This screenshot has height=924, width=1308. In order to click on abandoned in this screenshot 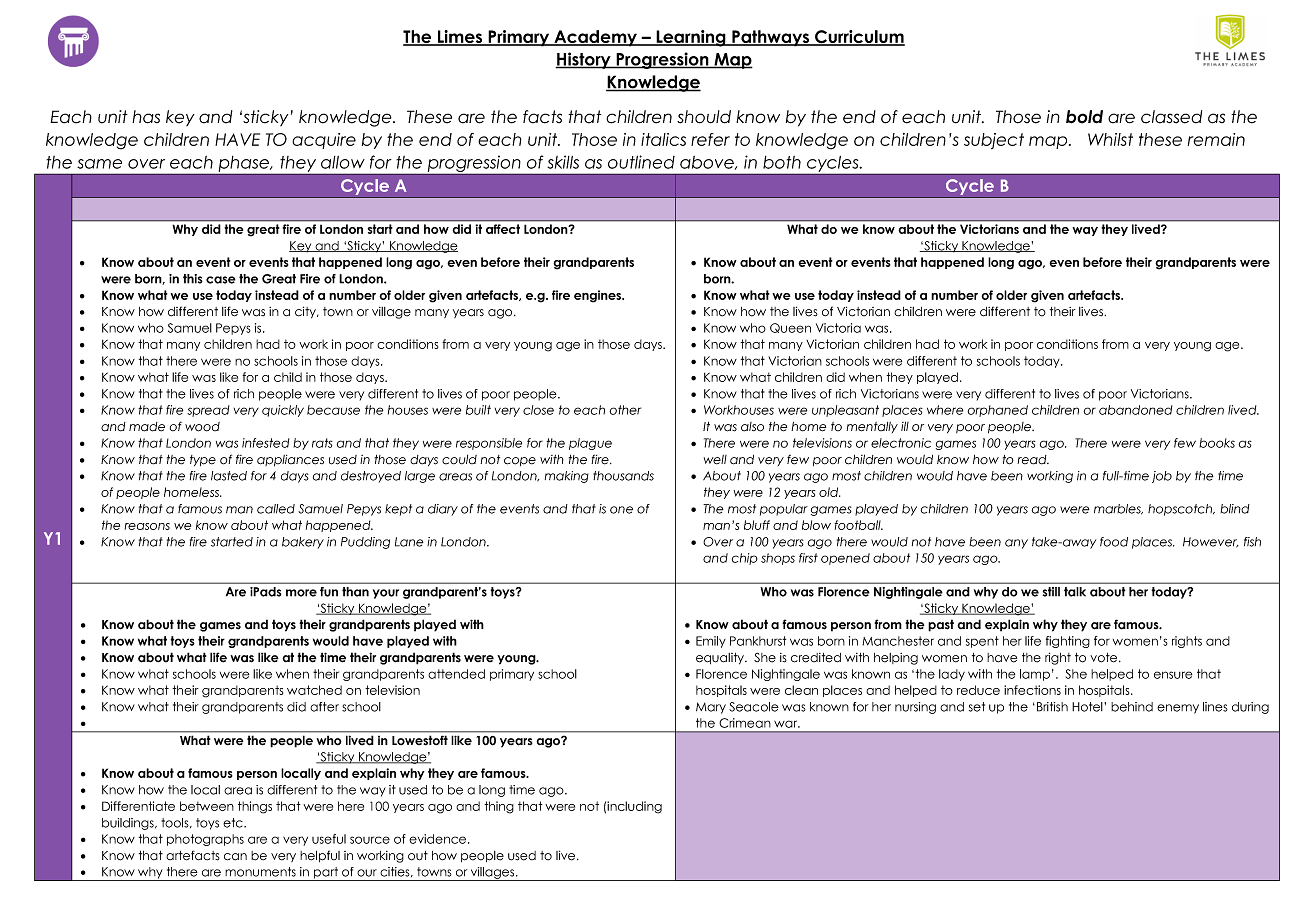, I will do `click(1135, 410)`.
